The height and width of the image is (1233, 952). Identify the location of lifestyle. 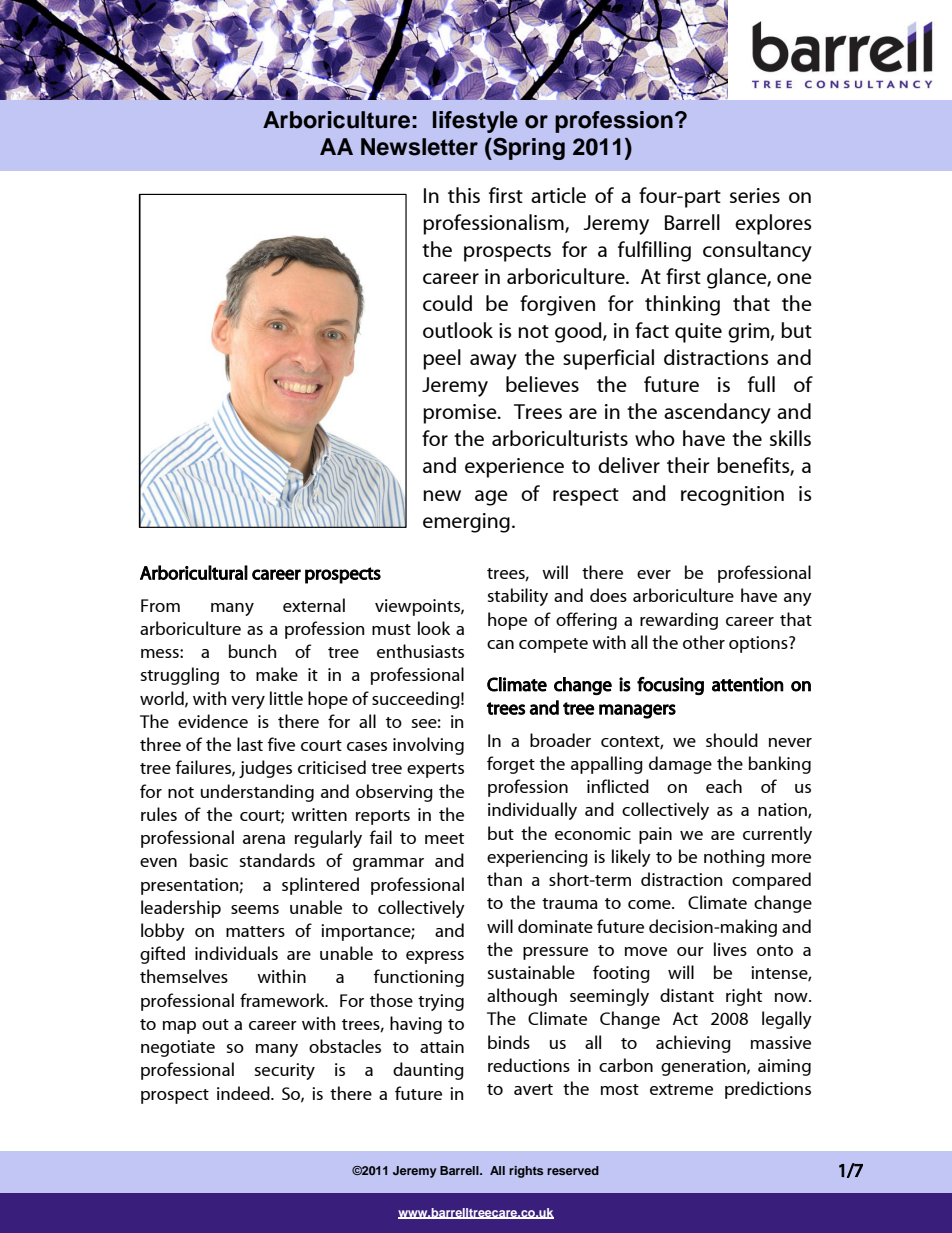
(475, 122).
